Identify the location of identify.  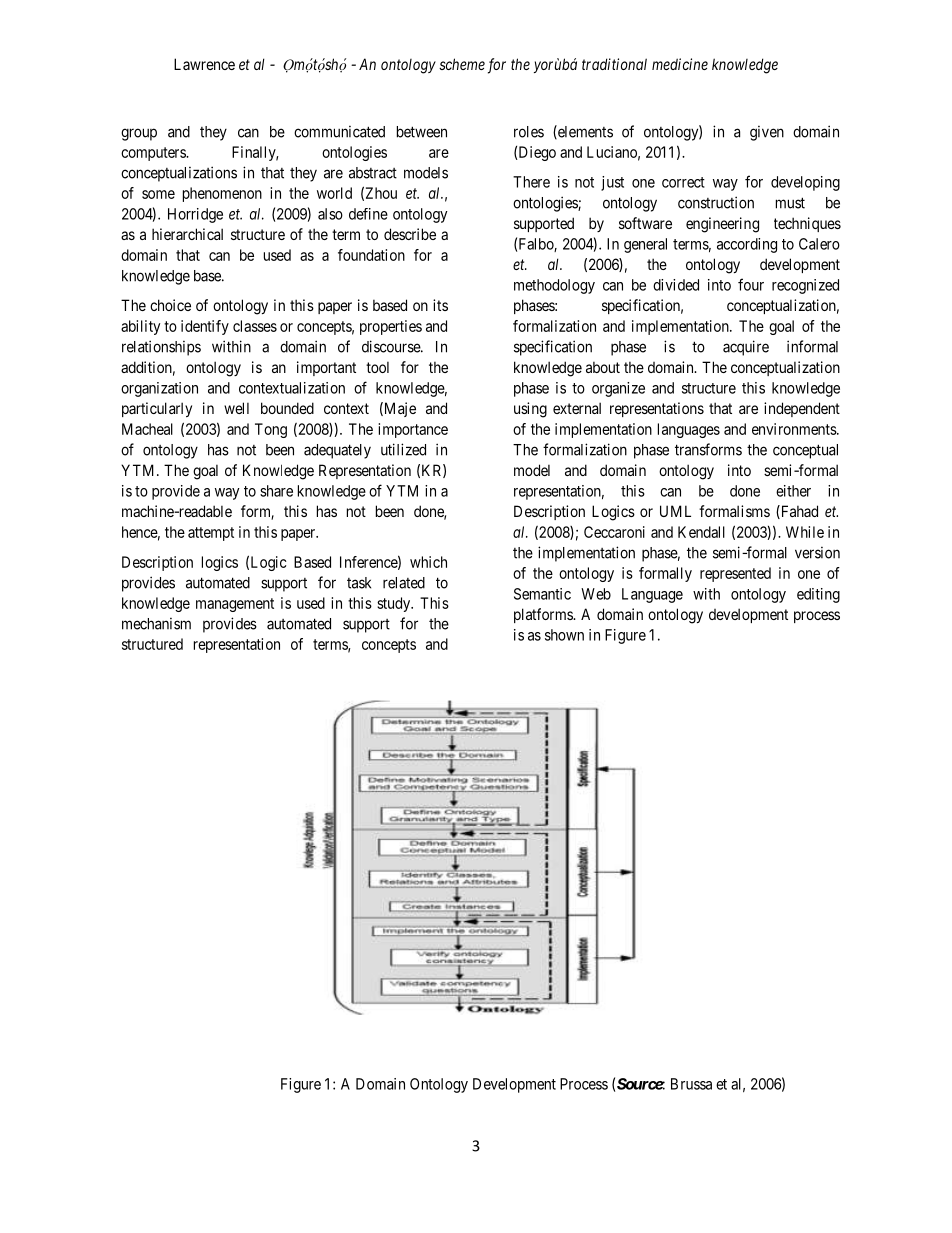
(205, 327).
